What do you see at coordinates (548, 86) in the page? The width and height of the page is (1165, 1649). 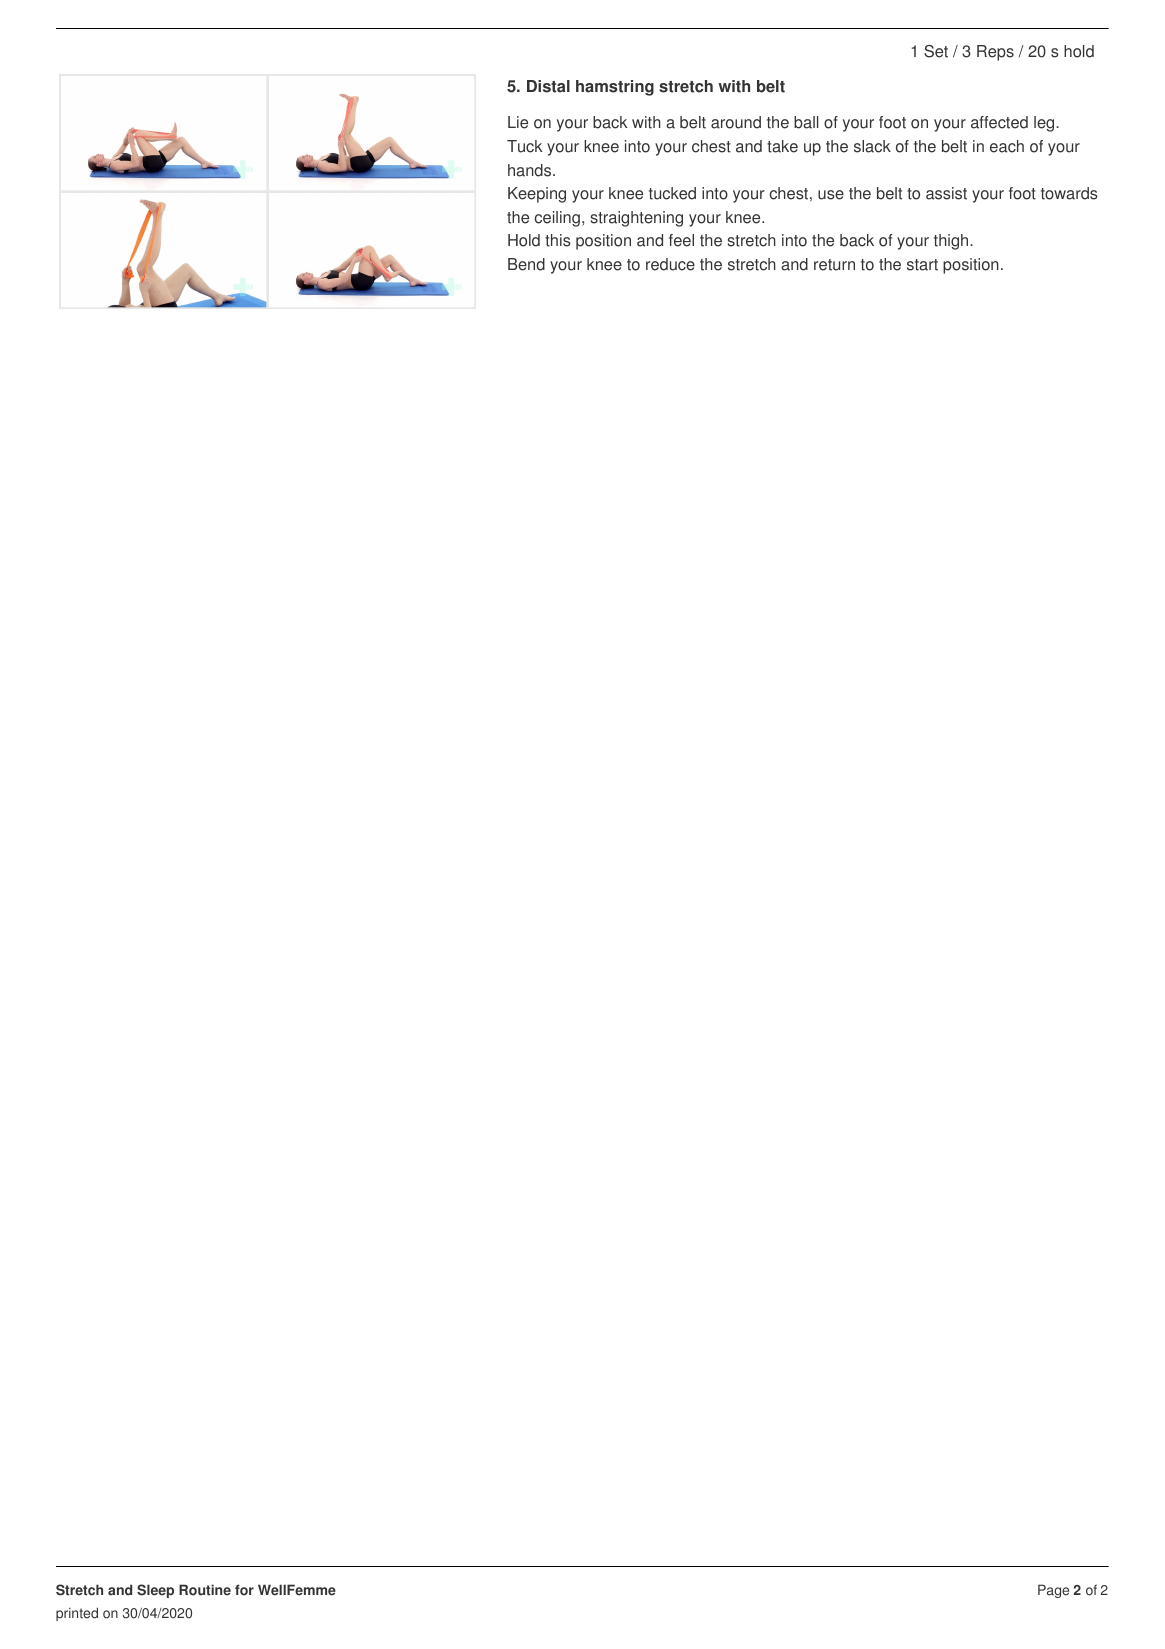 I see `Distal` at bounding box center [548, 86].
